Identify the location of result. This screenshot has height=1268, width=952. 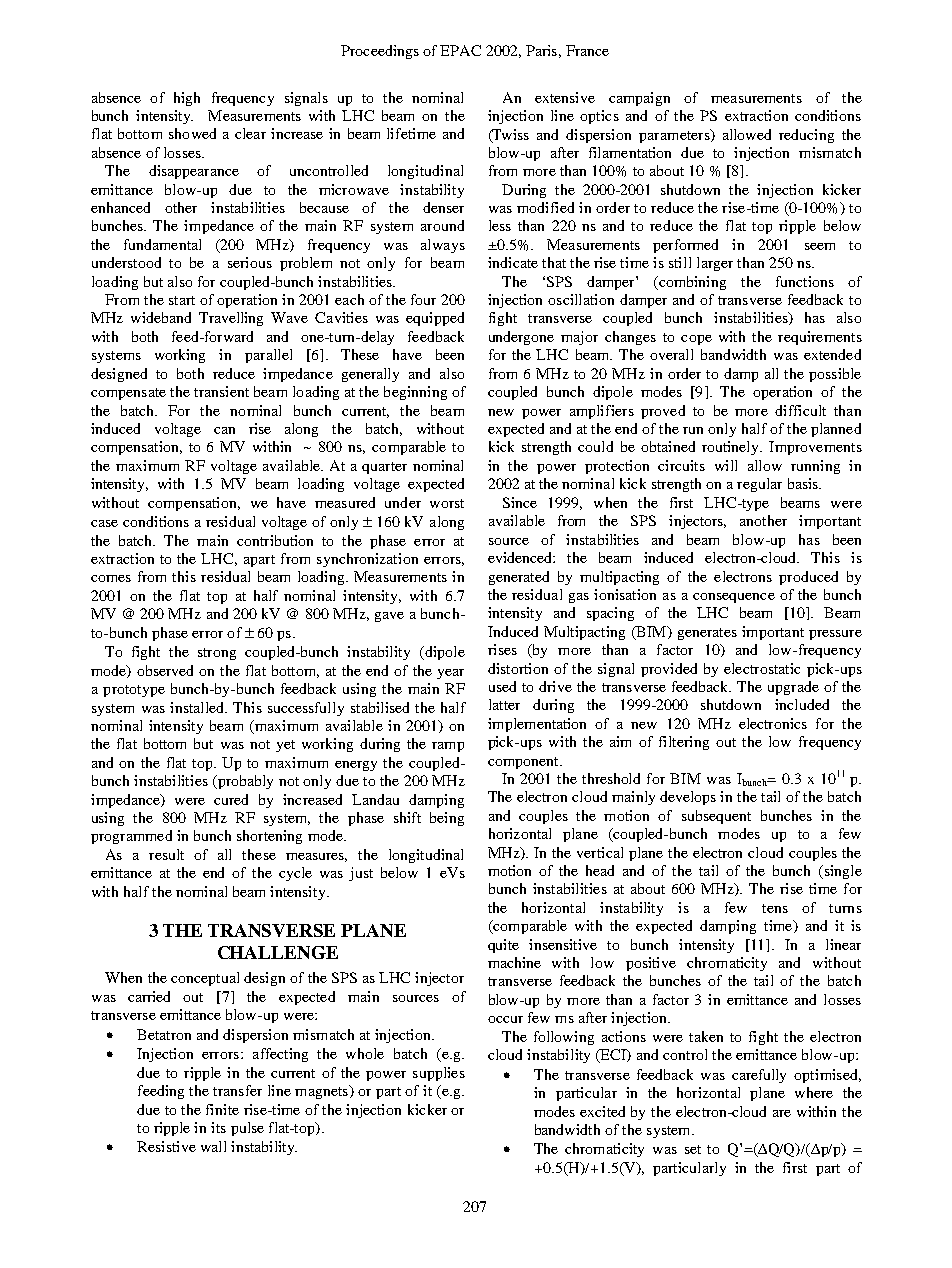
(166, 854).
